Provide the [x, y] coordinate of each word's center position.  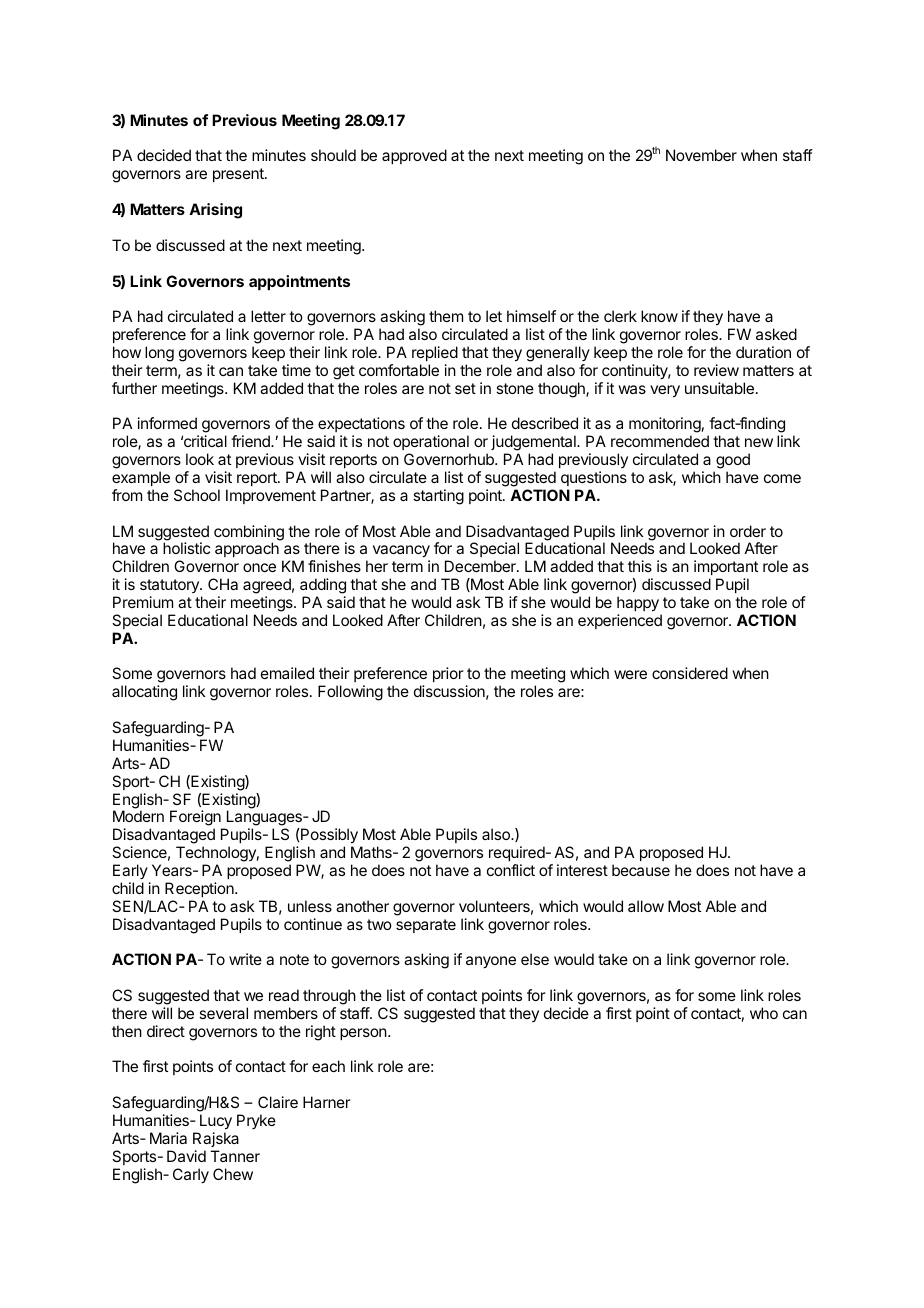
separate [426, 926]
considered [690, 673]
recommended [660, 441]
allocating [144, 693]
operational [431, 442]
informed [167, 423]
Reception [200, 889]
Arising [215, 211]
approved [414, 156]
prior [448, 674]
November [701, 155]
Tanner [235, 1156]
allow [646, 906]
